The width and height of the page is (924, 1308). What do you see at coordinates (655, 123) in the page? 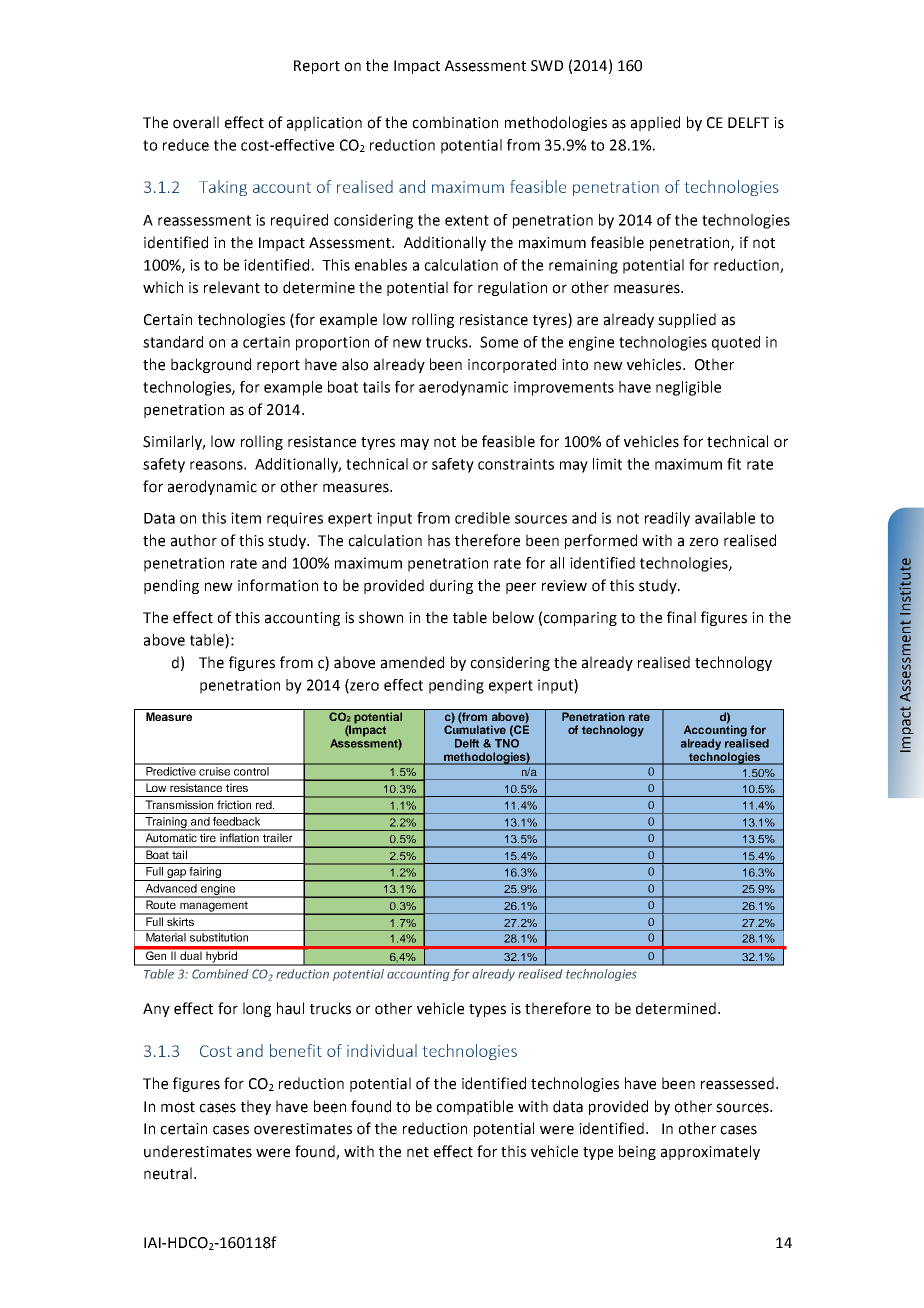
I see `applied` at bounding box center [655, 123].
